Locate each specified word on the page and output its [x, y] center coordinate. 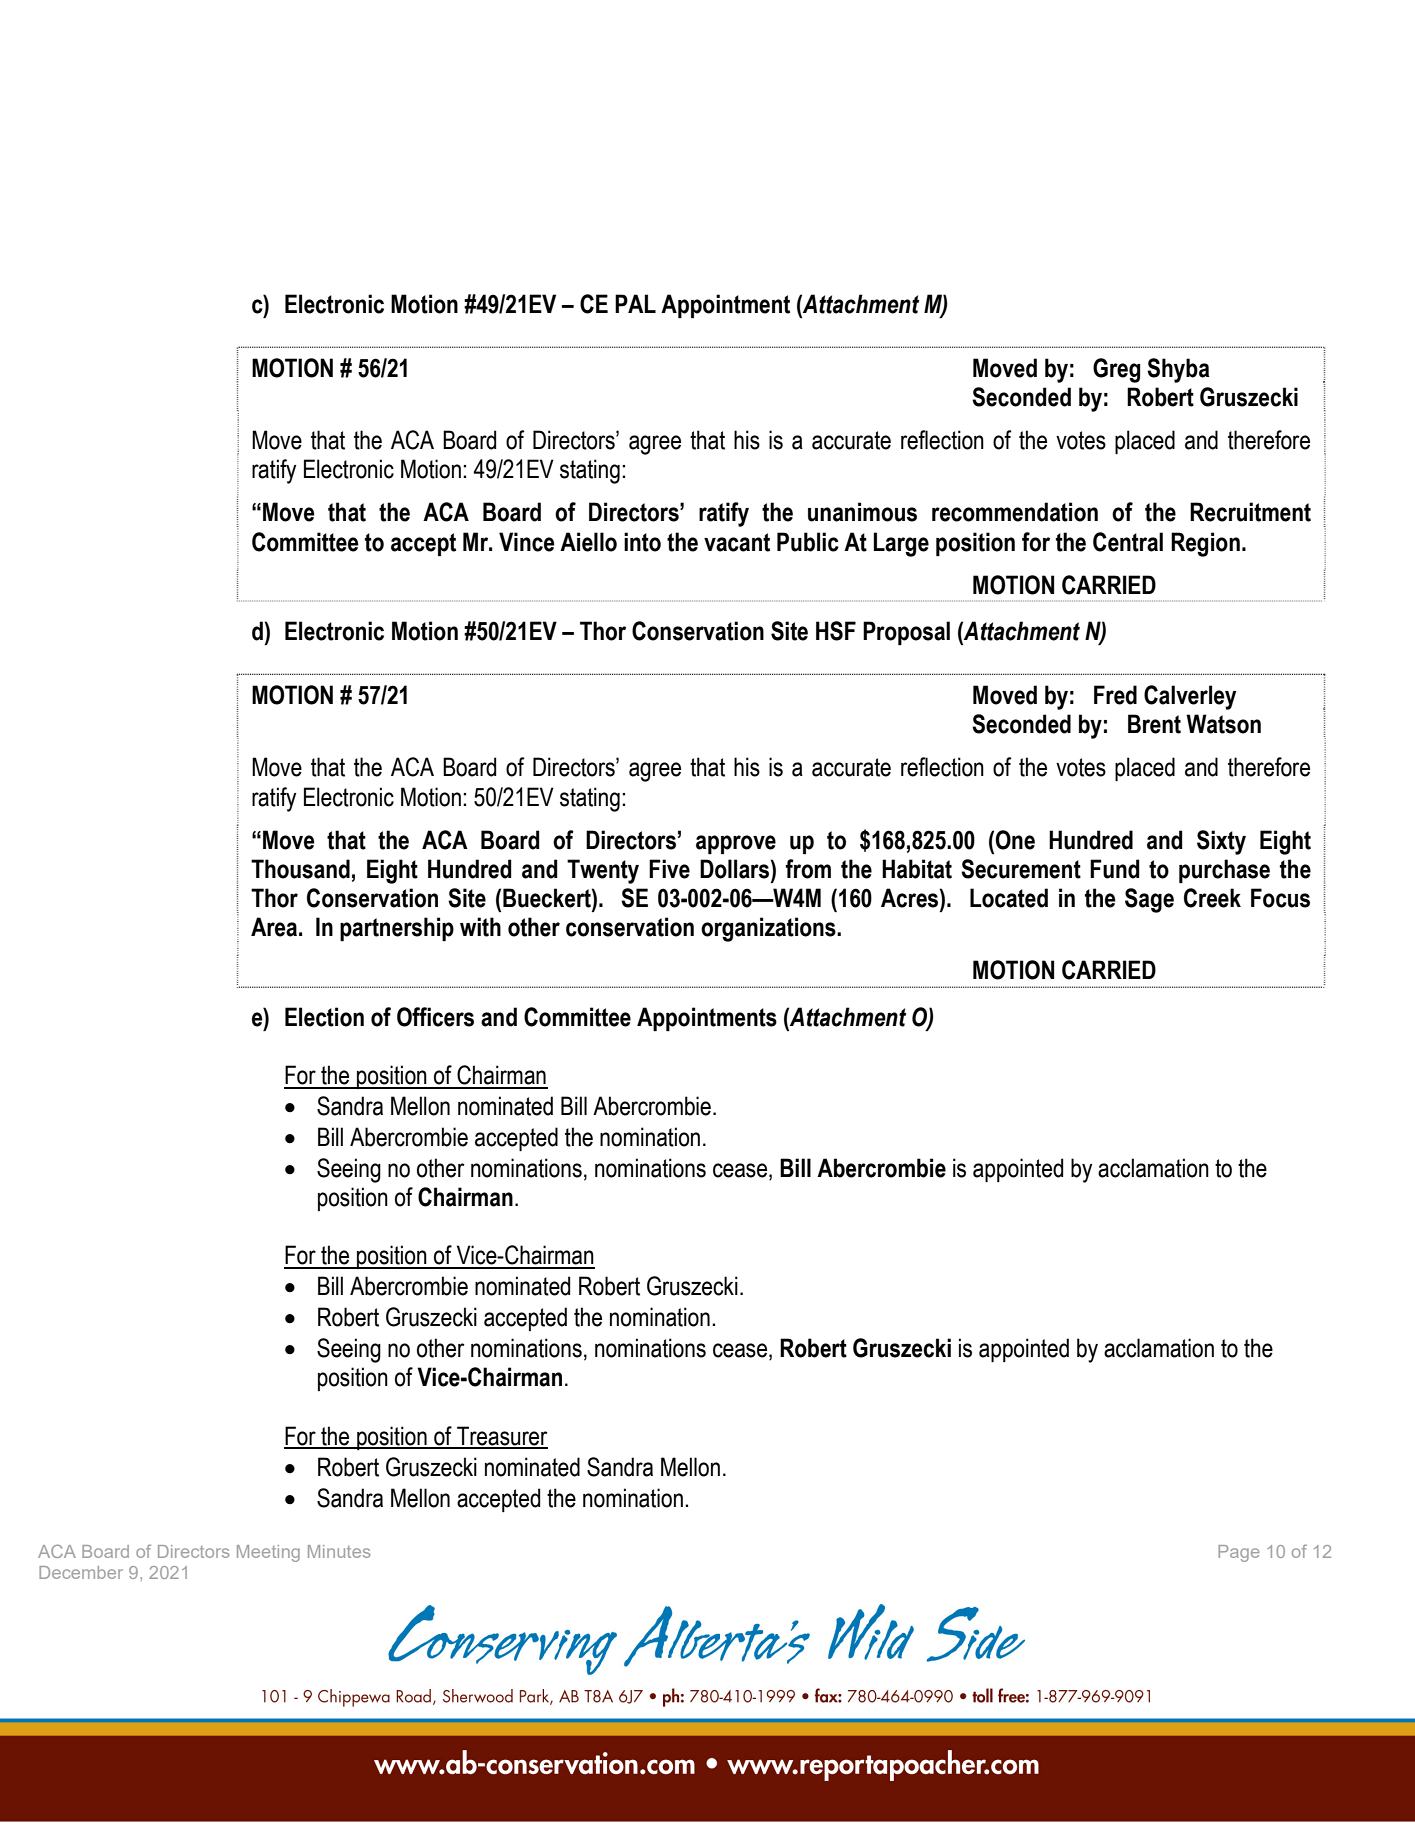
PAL [635, 303]
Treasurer [501, 1437]
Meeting [268, 1553]
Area [274, 927]
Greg [1116, 370]
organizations [769, 929]
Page [1238, 1553]
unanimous [862, 512]
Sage [1149, 900]
